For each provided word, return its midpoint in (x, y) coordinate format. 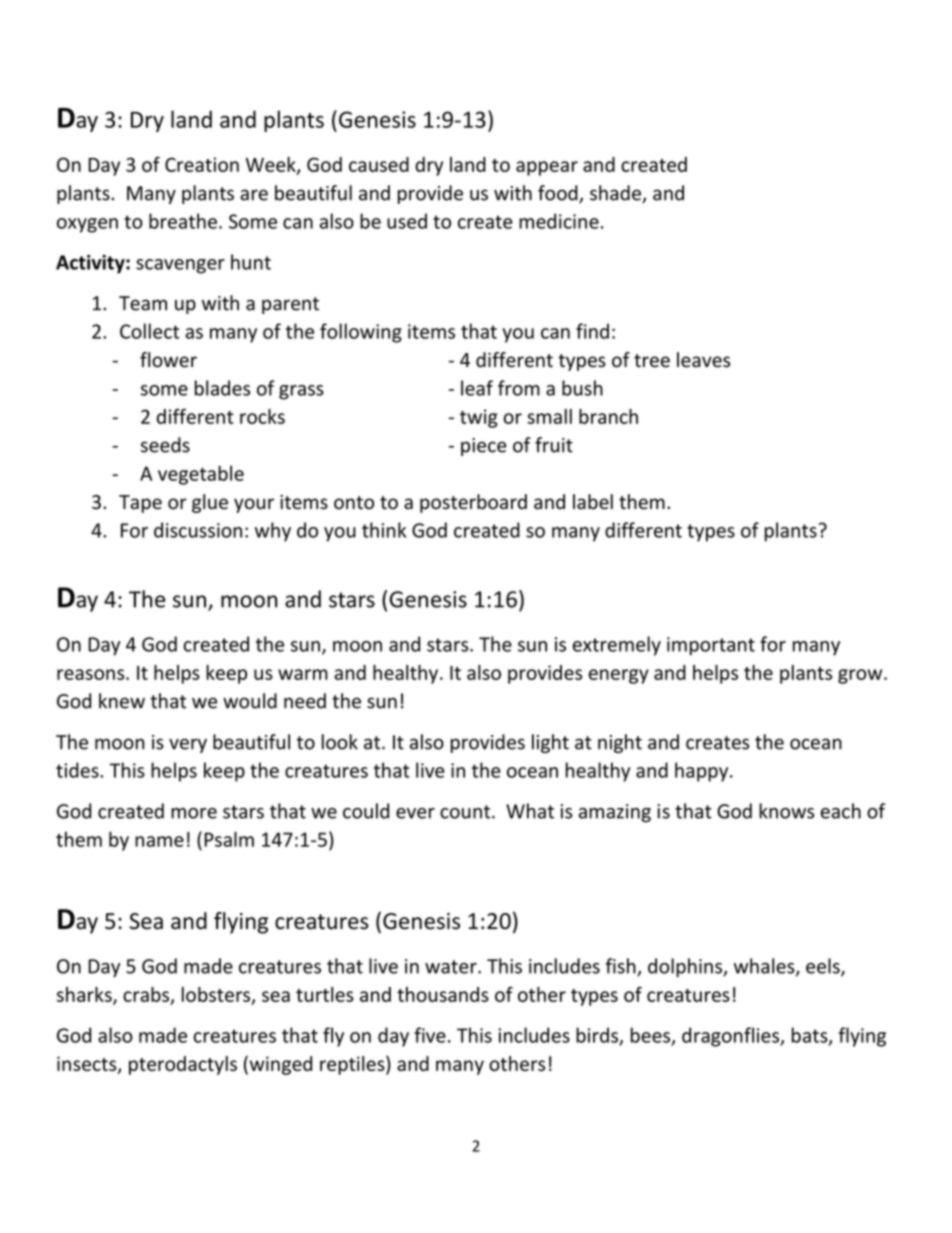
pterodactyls (183, 1065)
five (430, 1035)
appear (547, 168)
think (384, 530)
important (711, 646)
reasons (92, 674)
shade (616, 194)
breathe (183, 221)
